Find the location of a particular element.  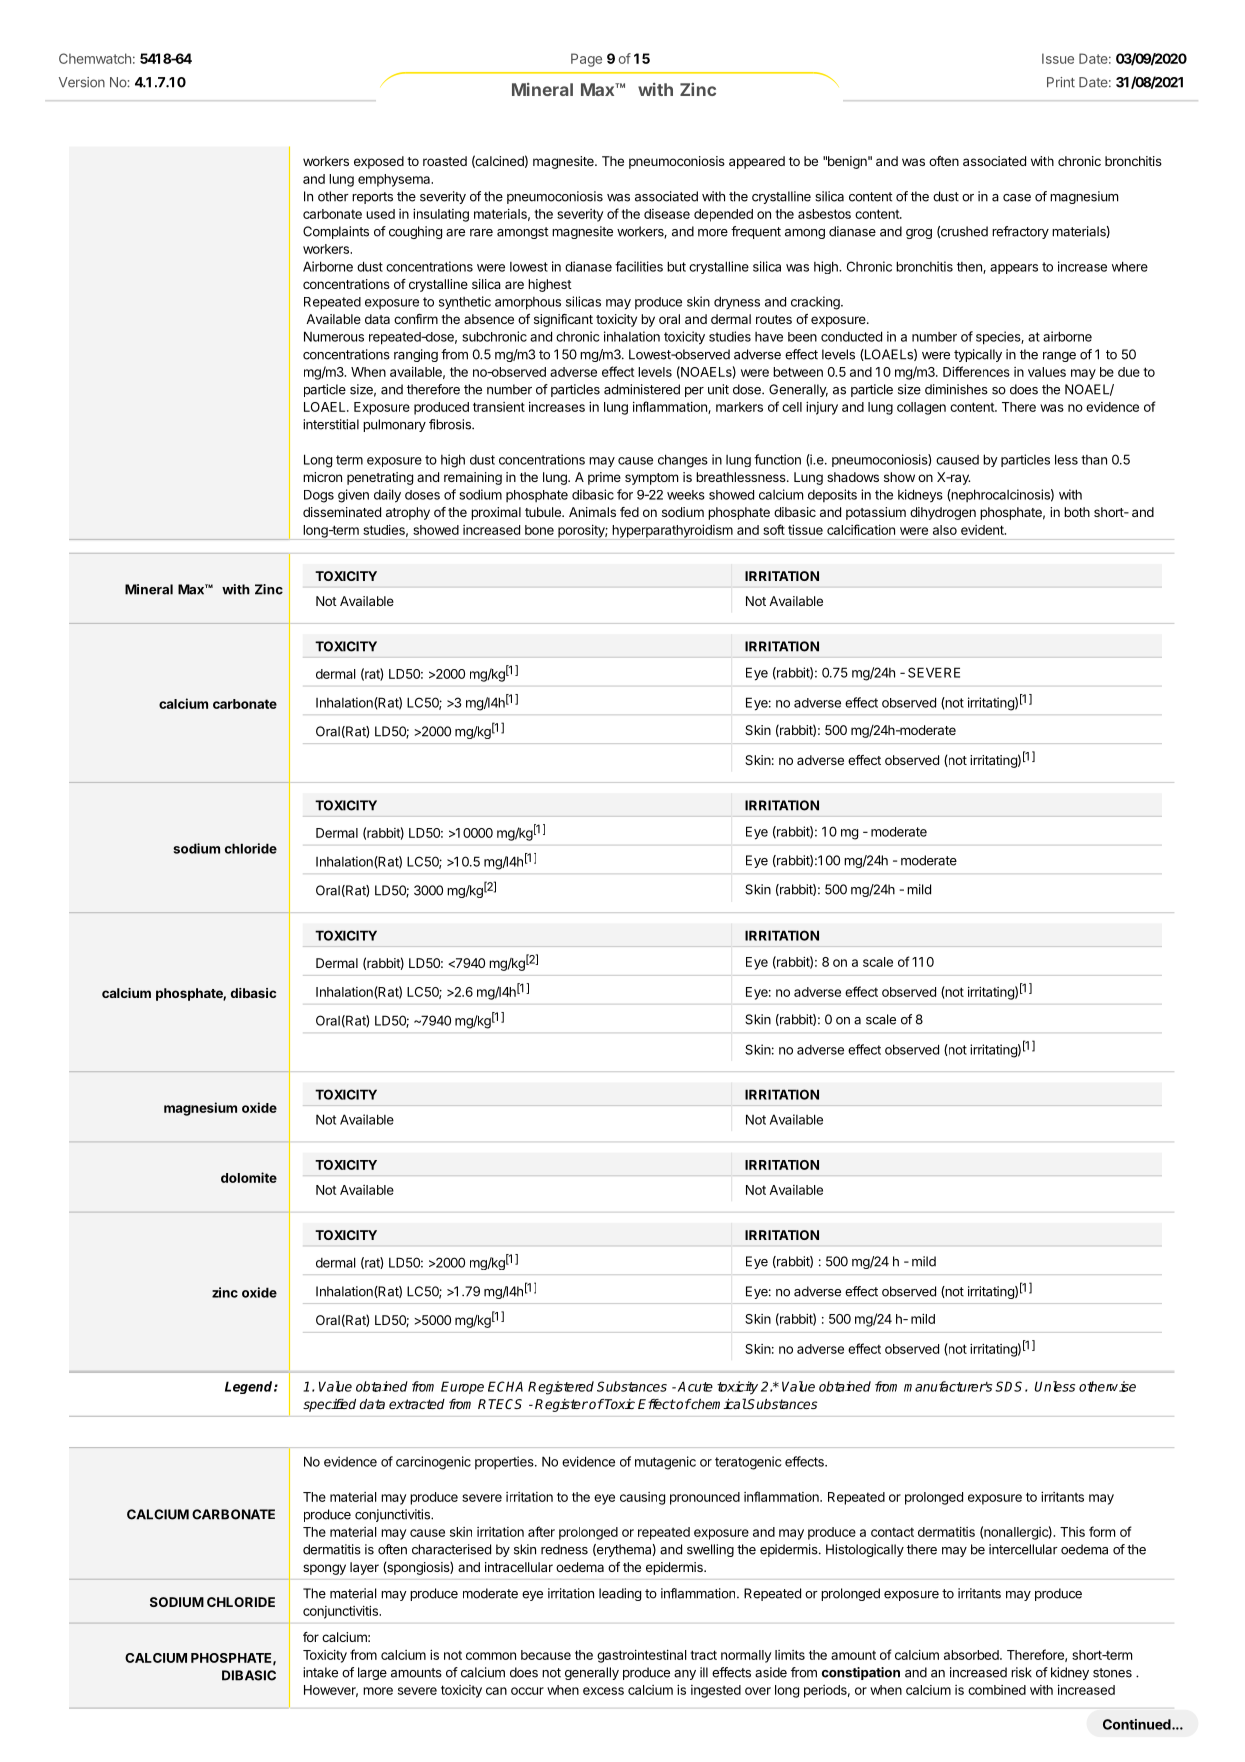

Page is located at coordinates (586, 60).
